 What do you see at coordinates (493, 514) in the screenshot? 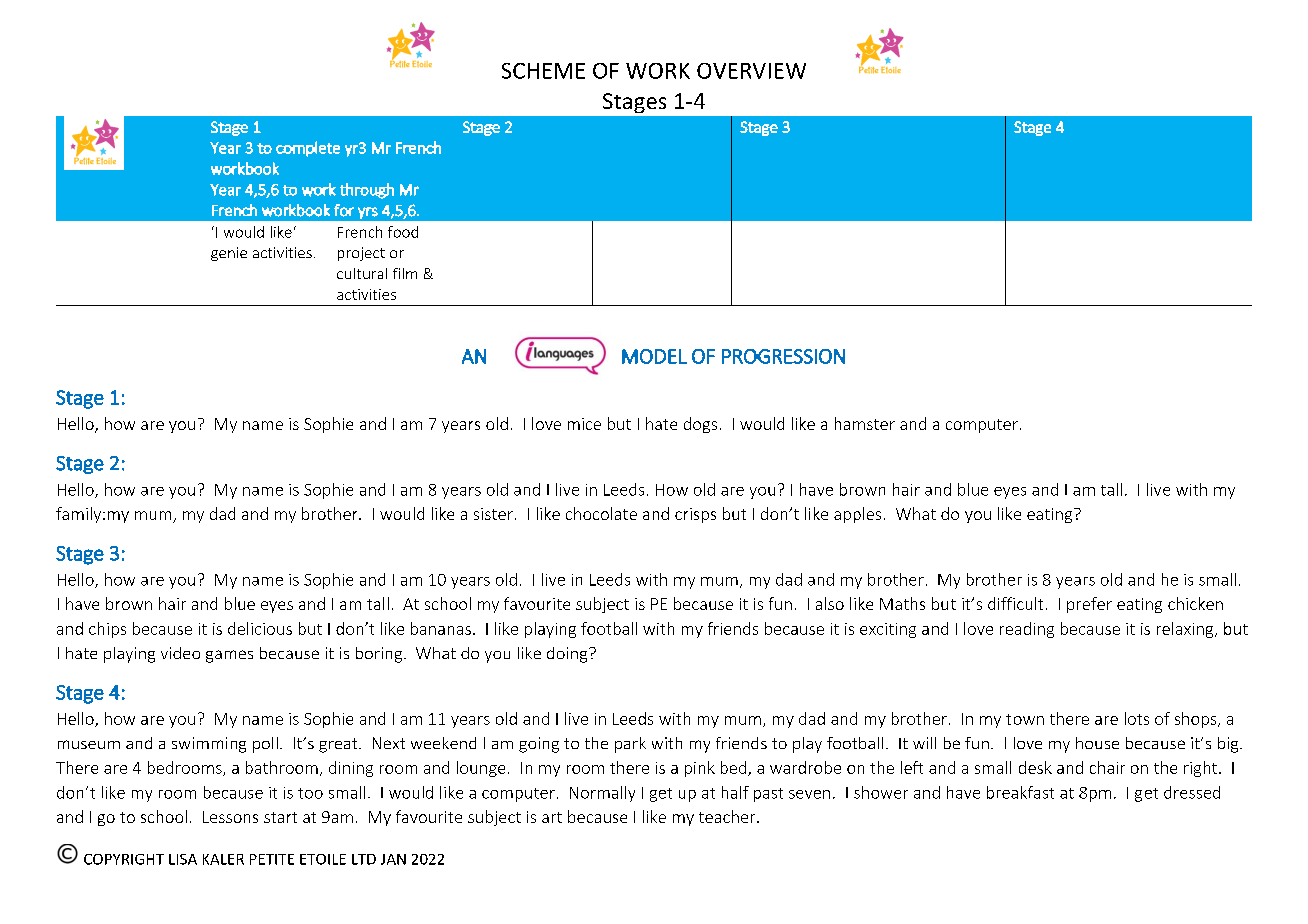
I see `sister` at bounding box center [493, 514].
